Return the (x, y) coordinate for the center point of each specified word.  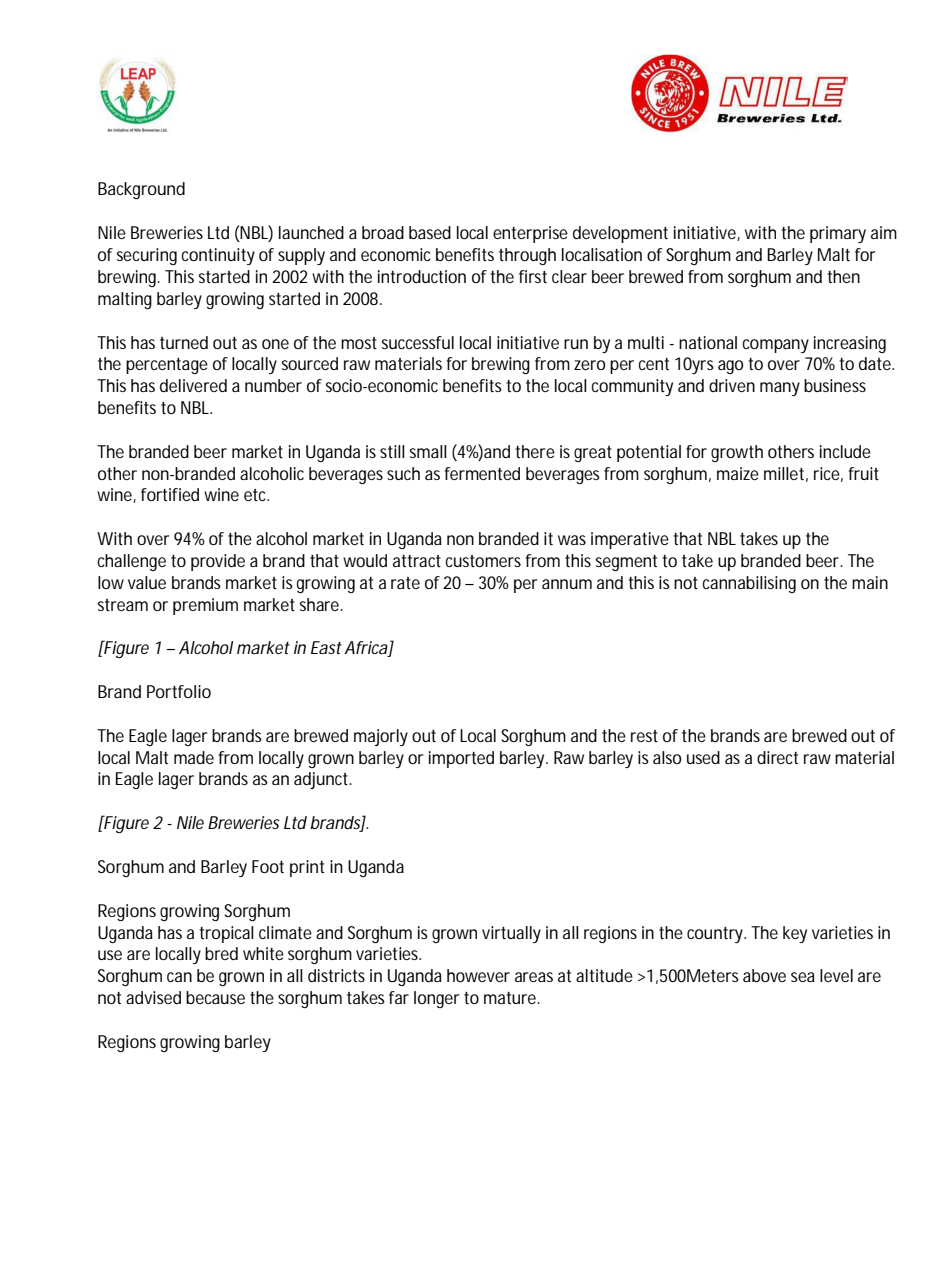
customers (483, 561)
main (870, 582)
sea (803, 977)
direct (777, 757)
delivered (193, 385)
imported (461, 759)
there (535, 451)
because (215, 997)
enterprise (530, 234)
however (478, 975)
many (780, 389)
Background (141, 190)
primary (838, 234)
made (194, 757)
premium (205, 606)
